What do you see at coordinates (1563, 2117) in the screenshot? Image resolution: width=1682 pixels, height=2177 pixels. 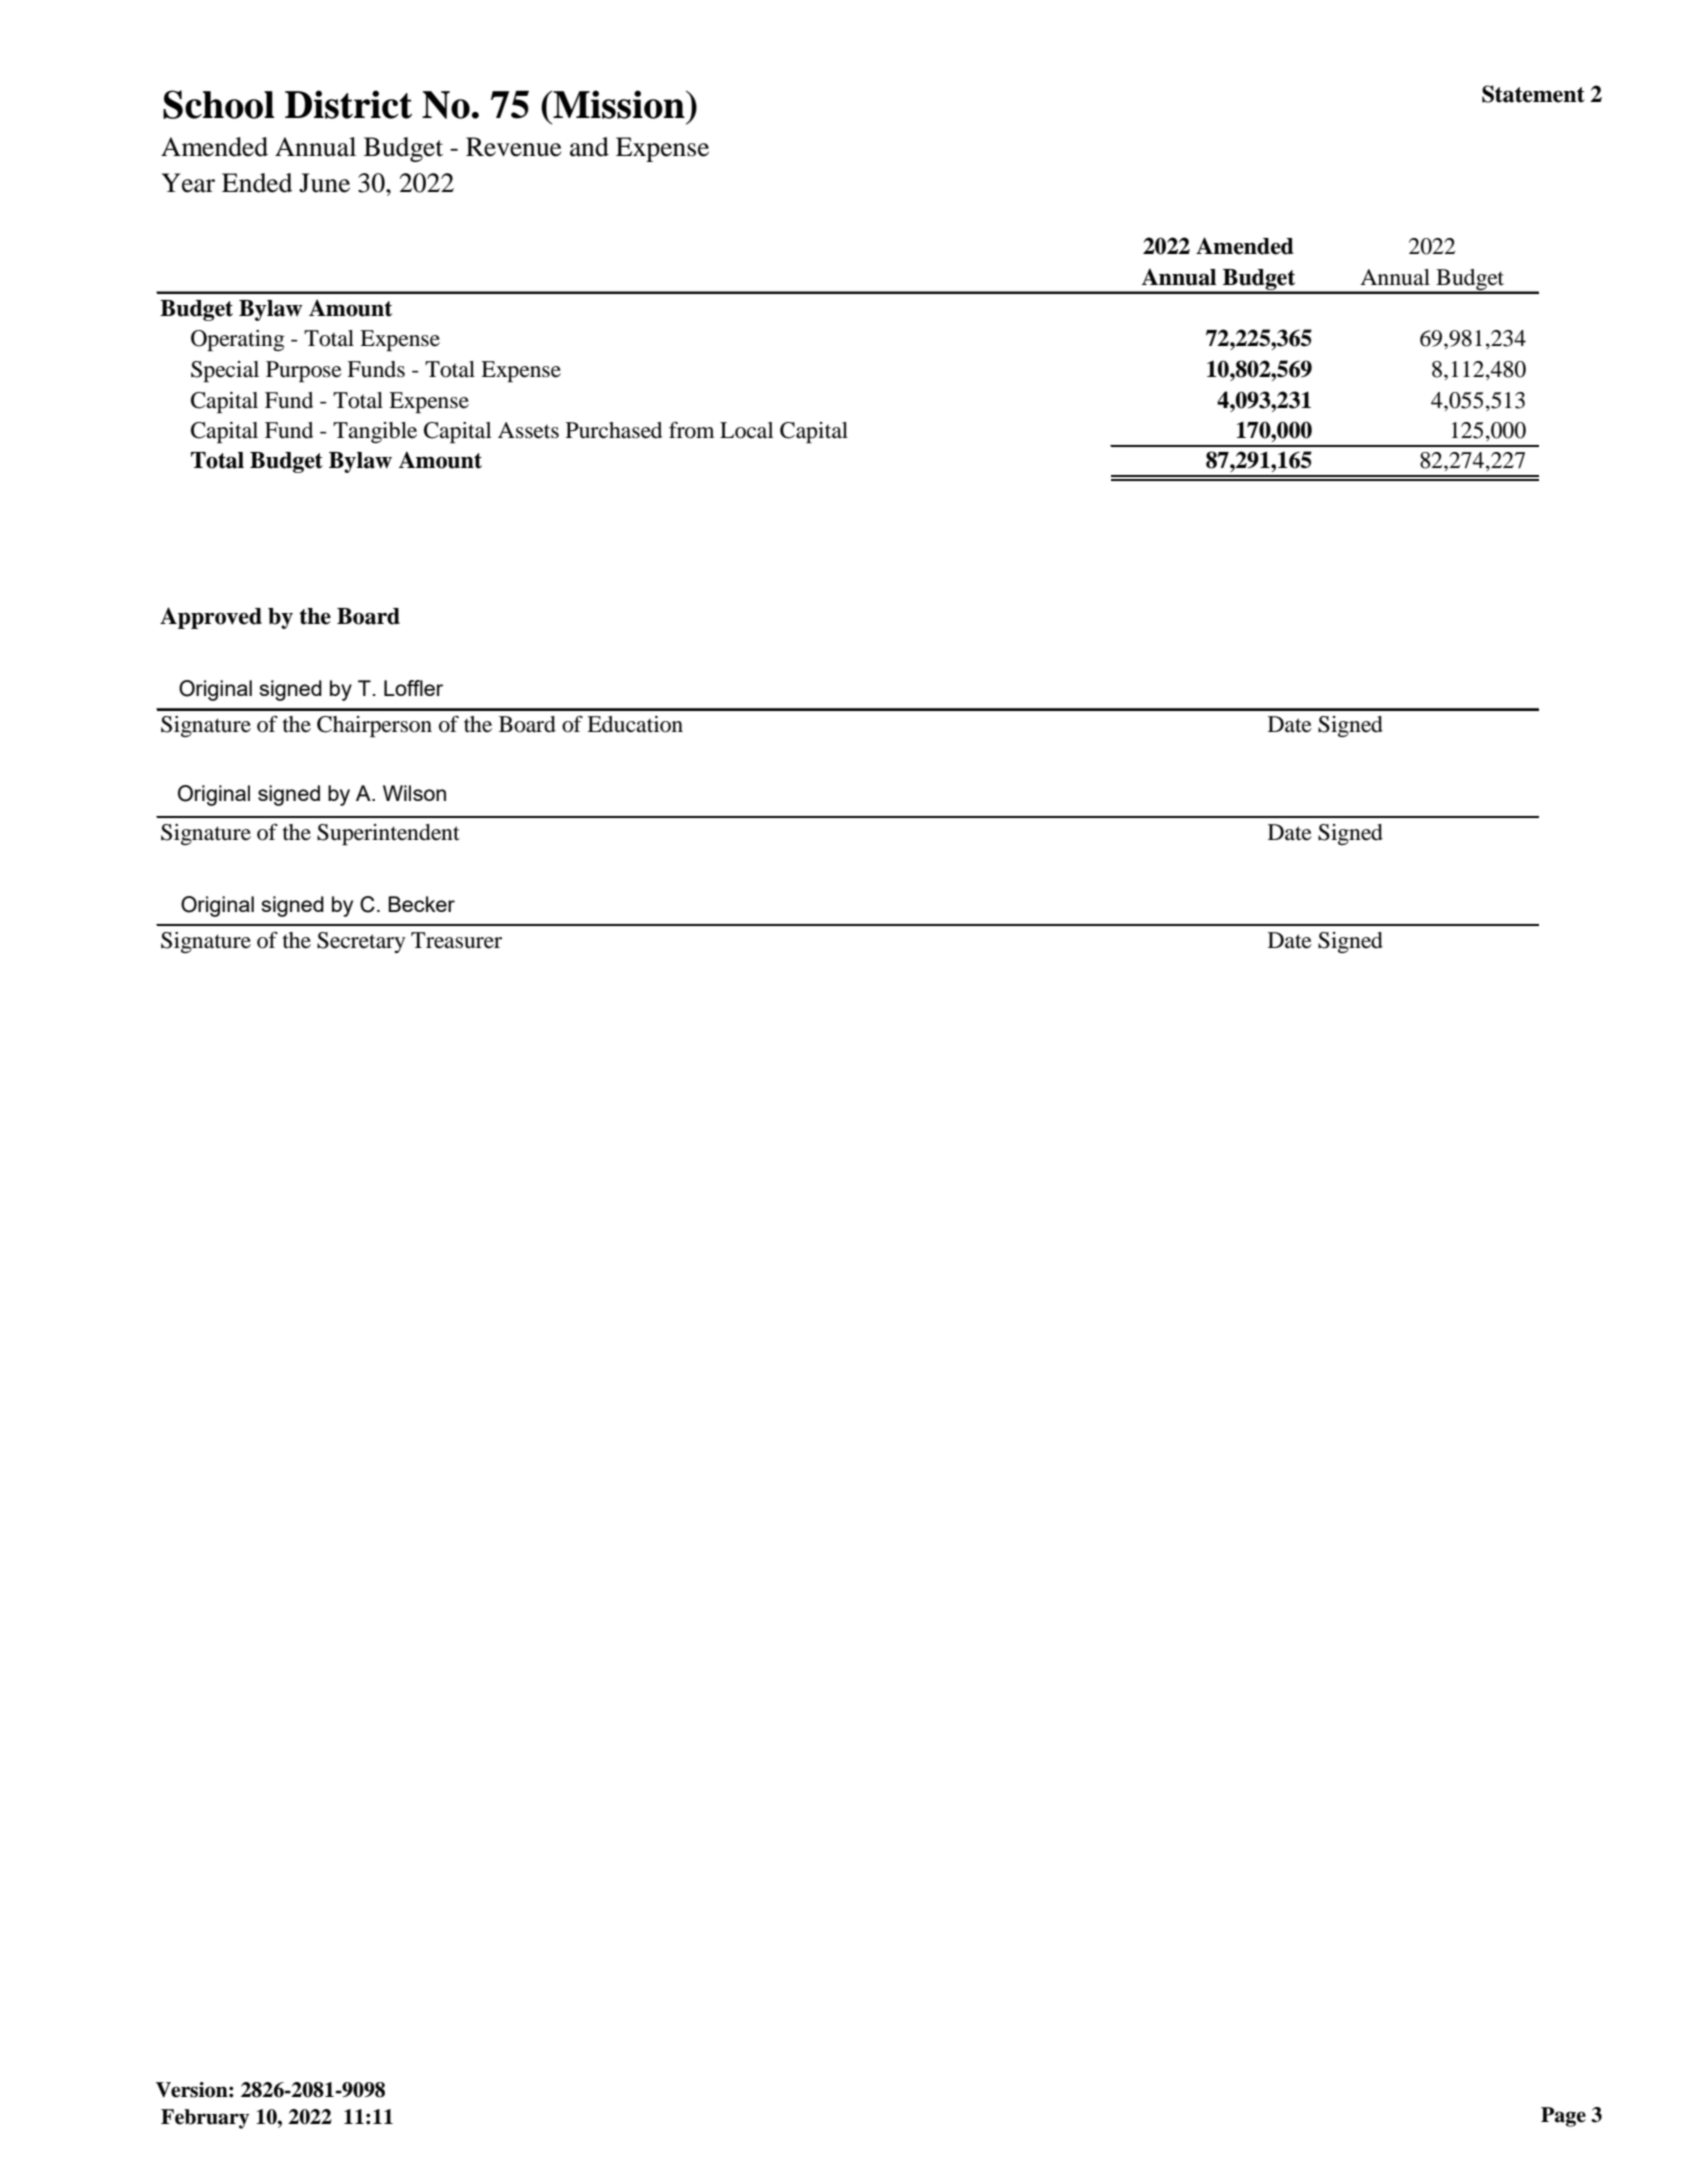 I see `Page` at bounding box center [1563, 2117].
